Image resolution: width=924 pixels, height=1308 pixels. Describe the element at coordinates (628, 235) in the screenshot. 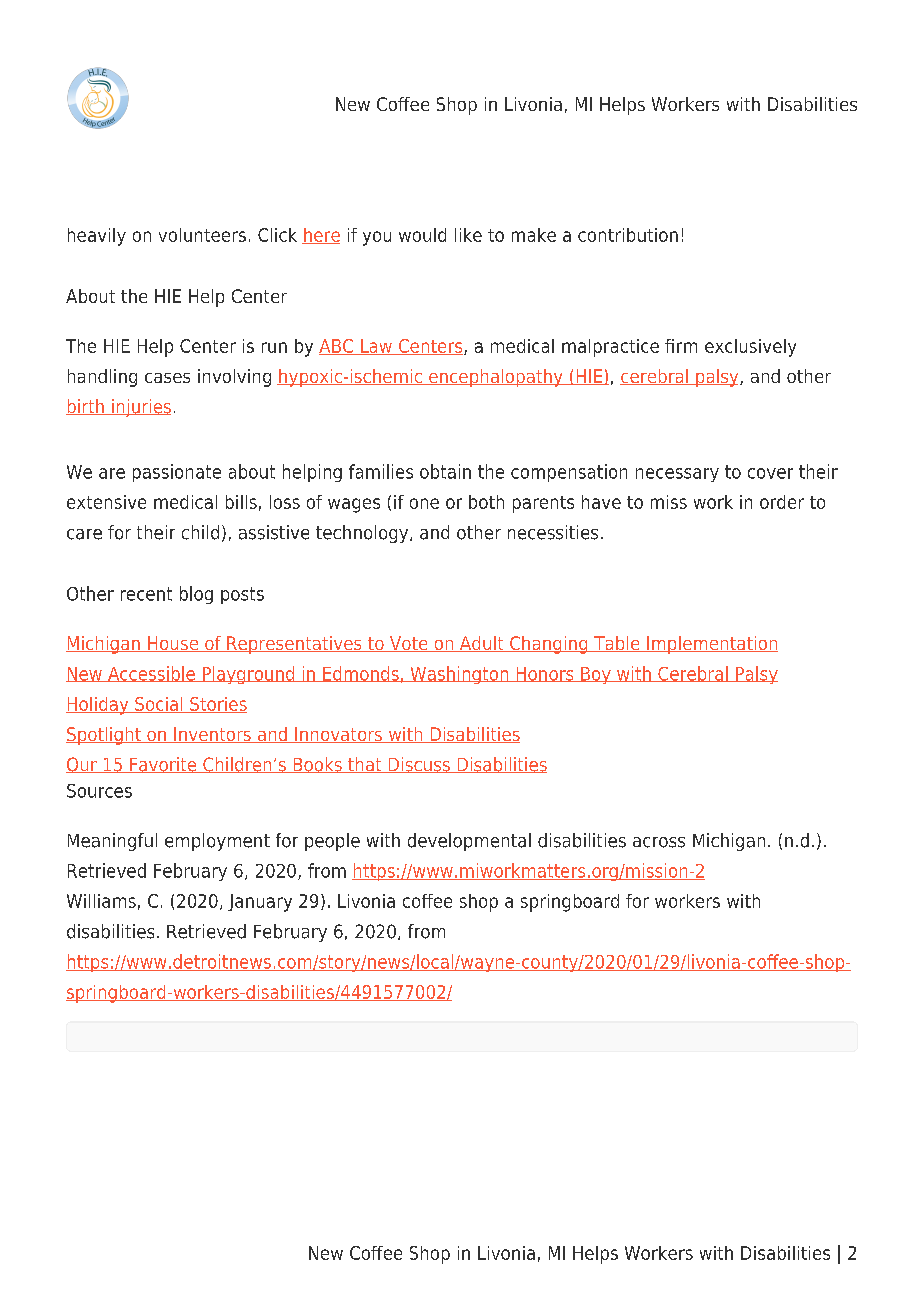

I see `contribution` at that location.
